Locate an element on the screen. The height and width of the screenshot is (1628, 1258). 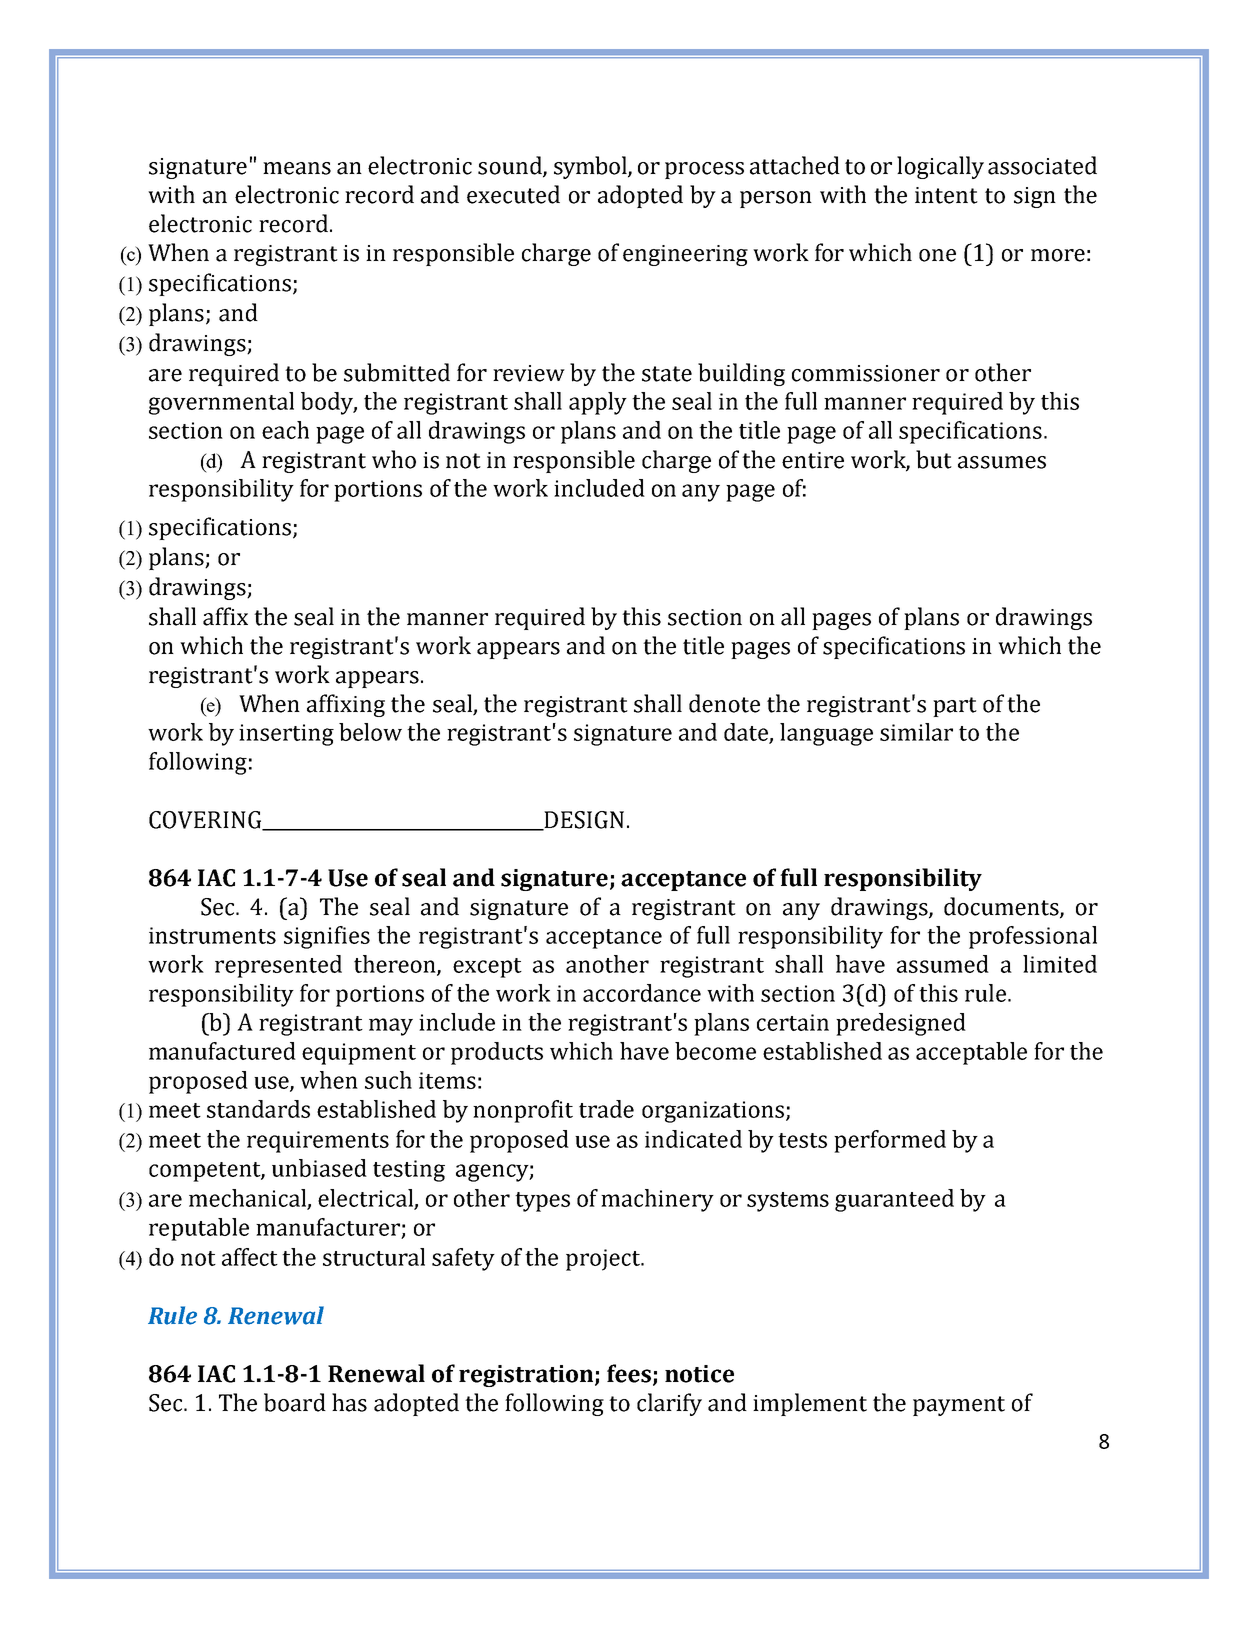
denote is located at coordinates (724, 703).
